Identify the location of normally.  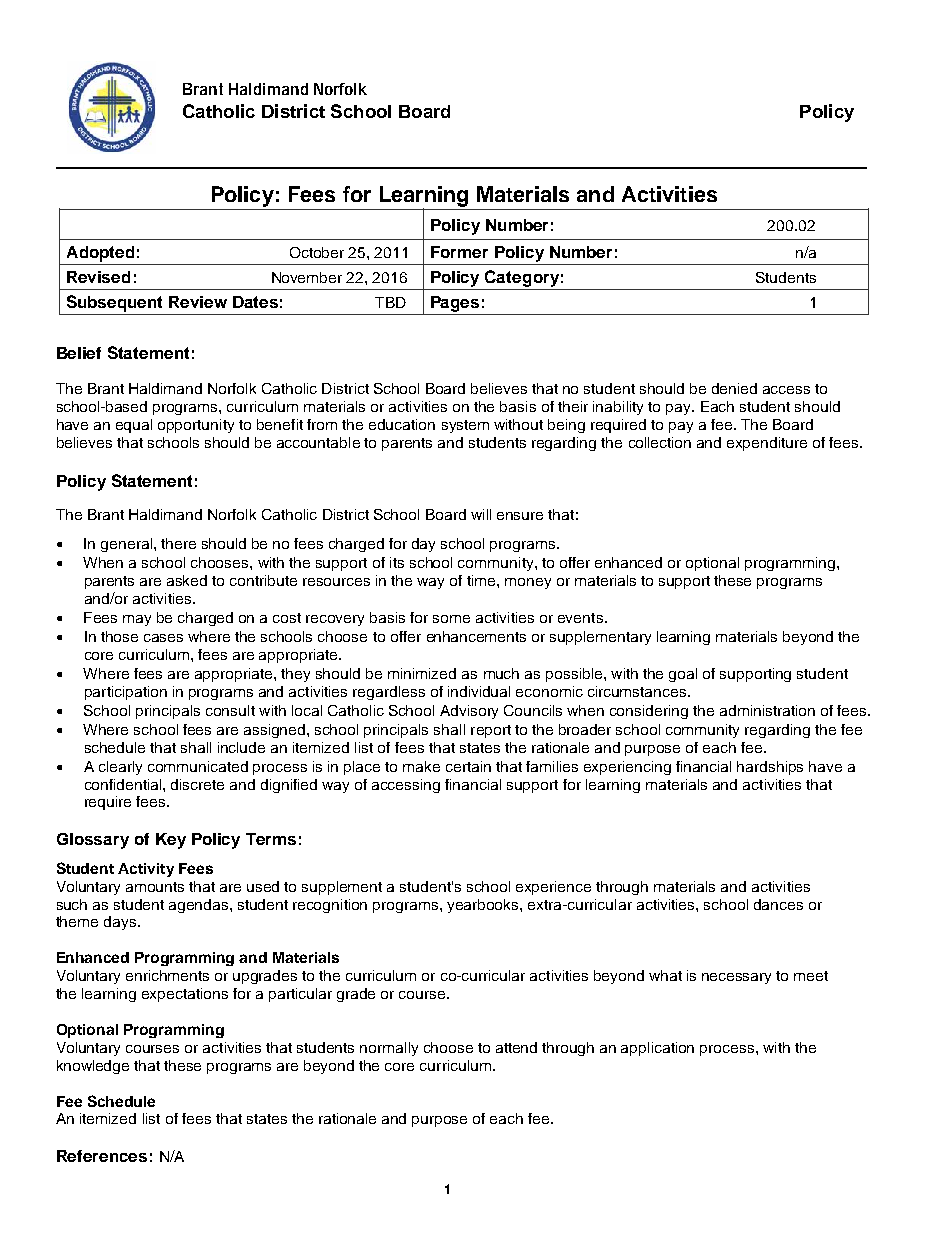
(389, 1049).
